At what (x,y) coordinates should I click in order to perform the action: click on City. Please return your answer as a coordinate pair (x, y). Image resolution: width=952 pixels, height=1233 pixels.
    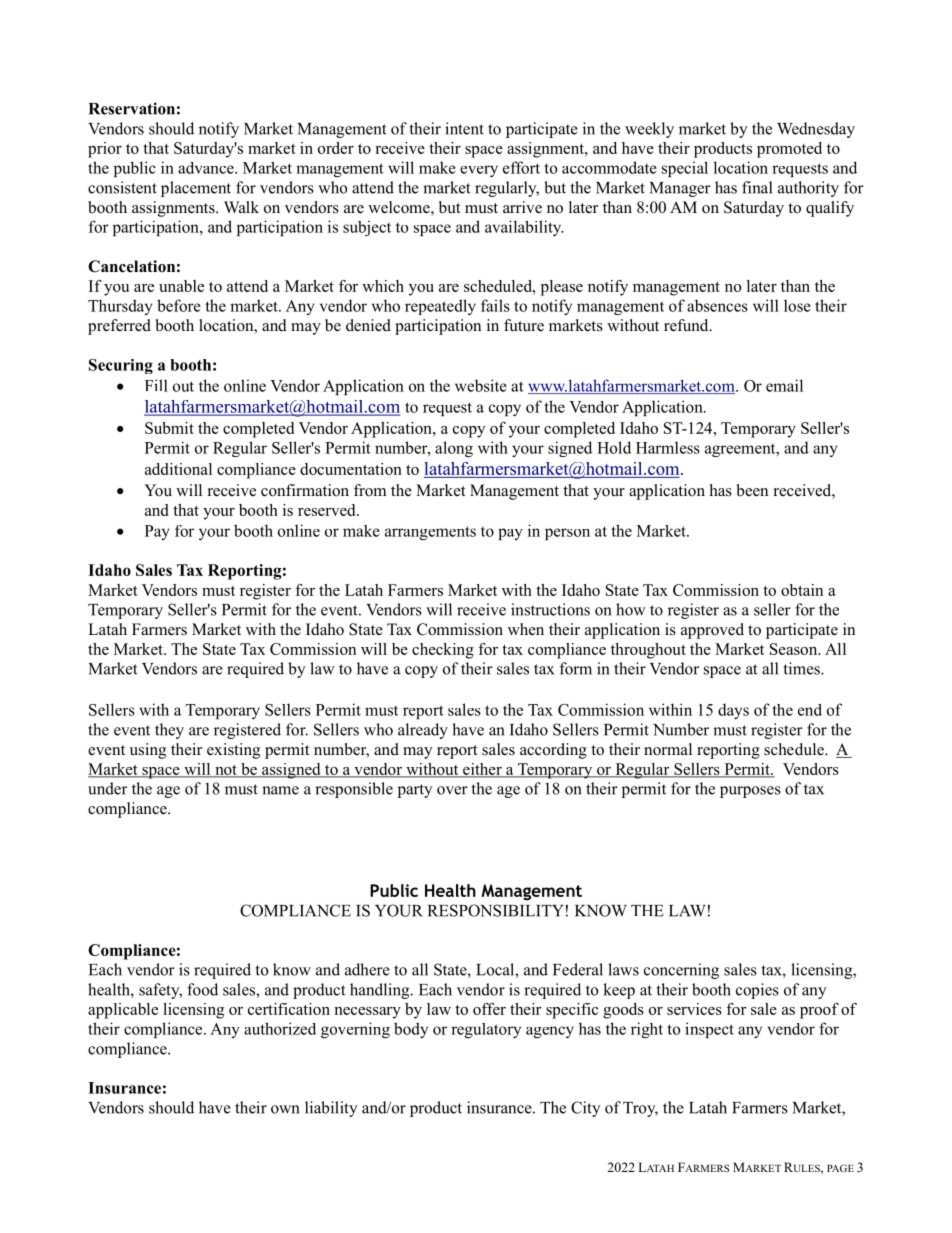
    Looking at the image, I should click on (585, 1109).
